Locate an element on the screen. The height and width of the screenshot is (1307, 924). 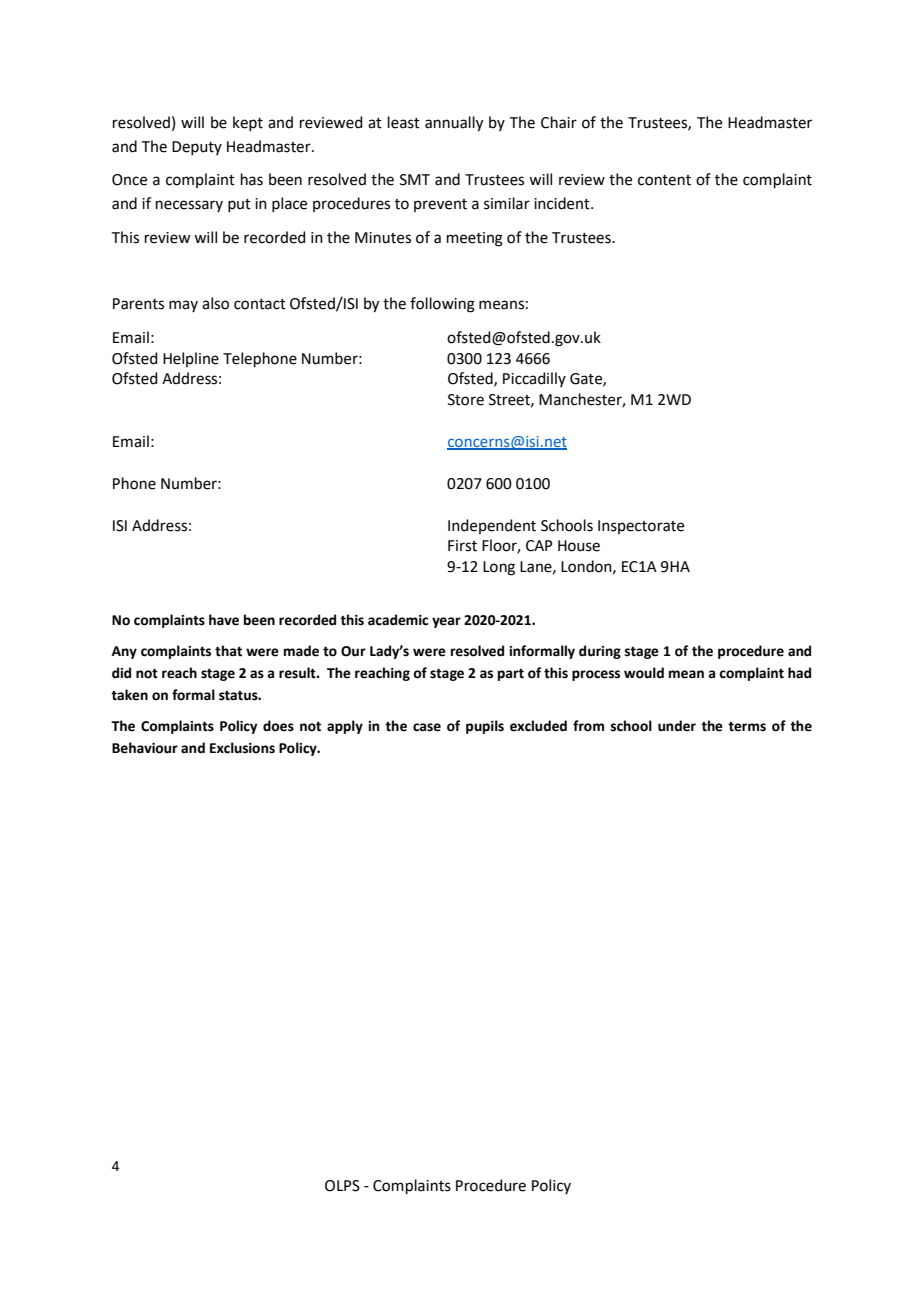
Exclusions is located at coordinates (242, 748).
